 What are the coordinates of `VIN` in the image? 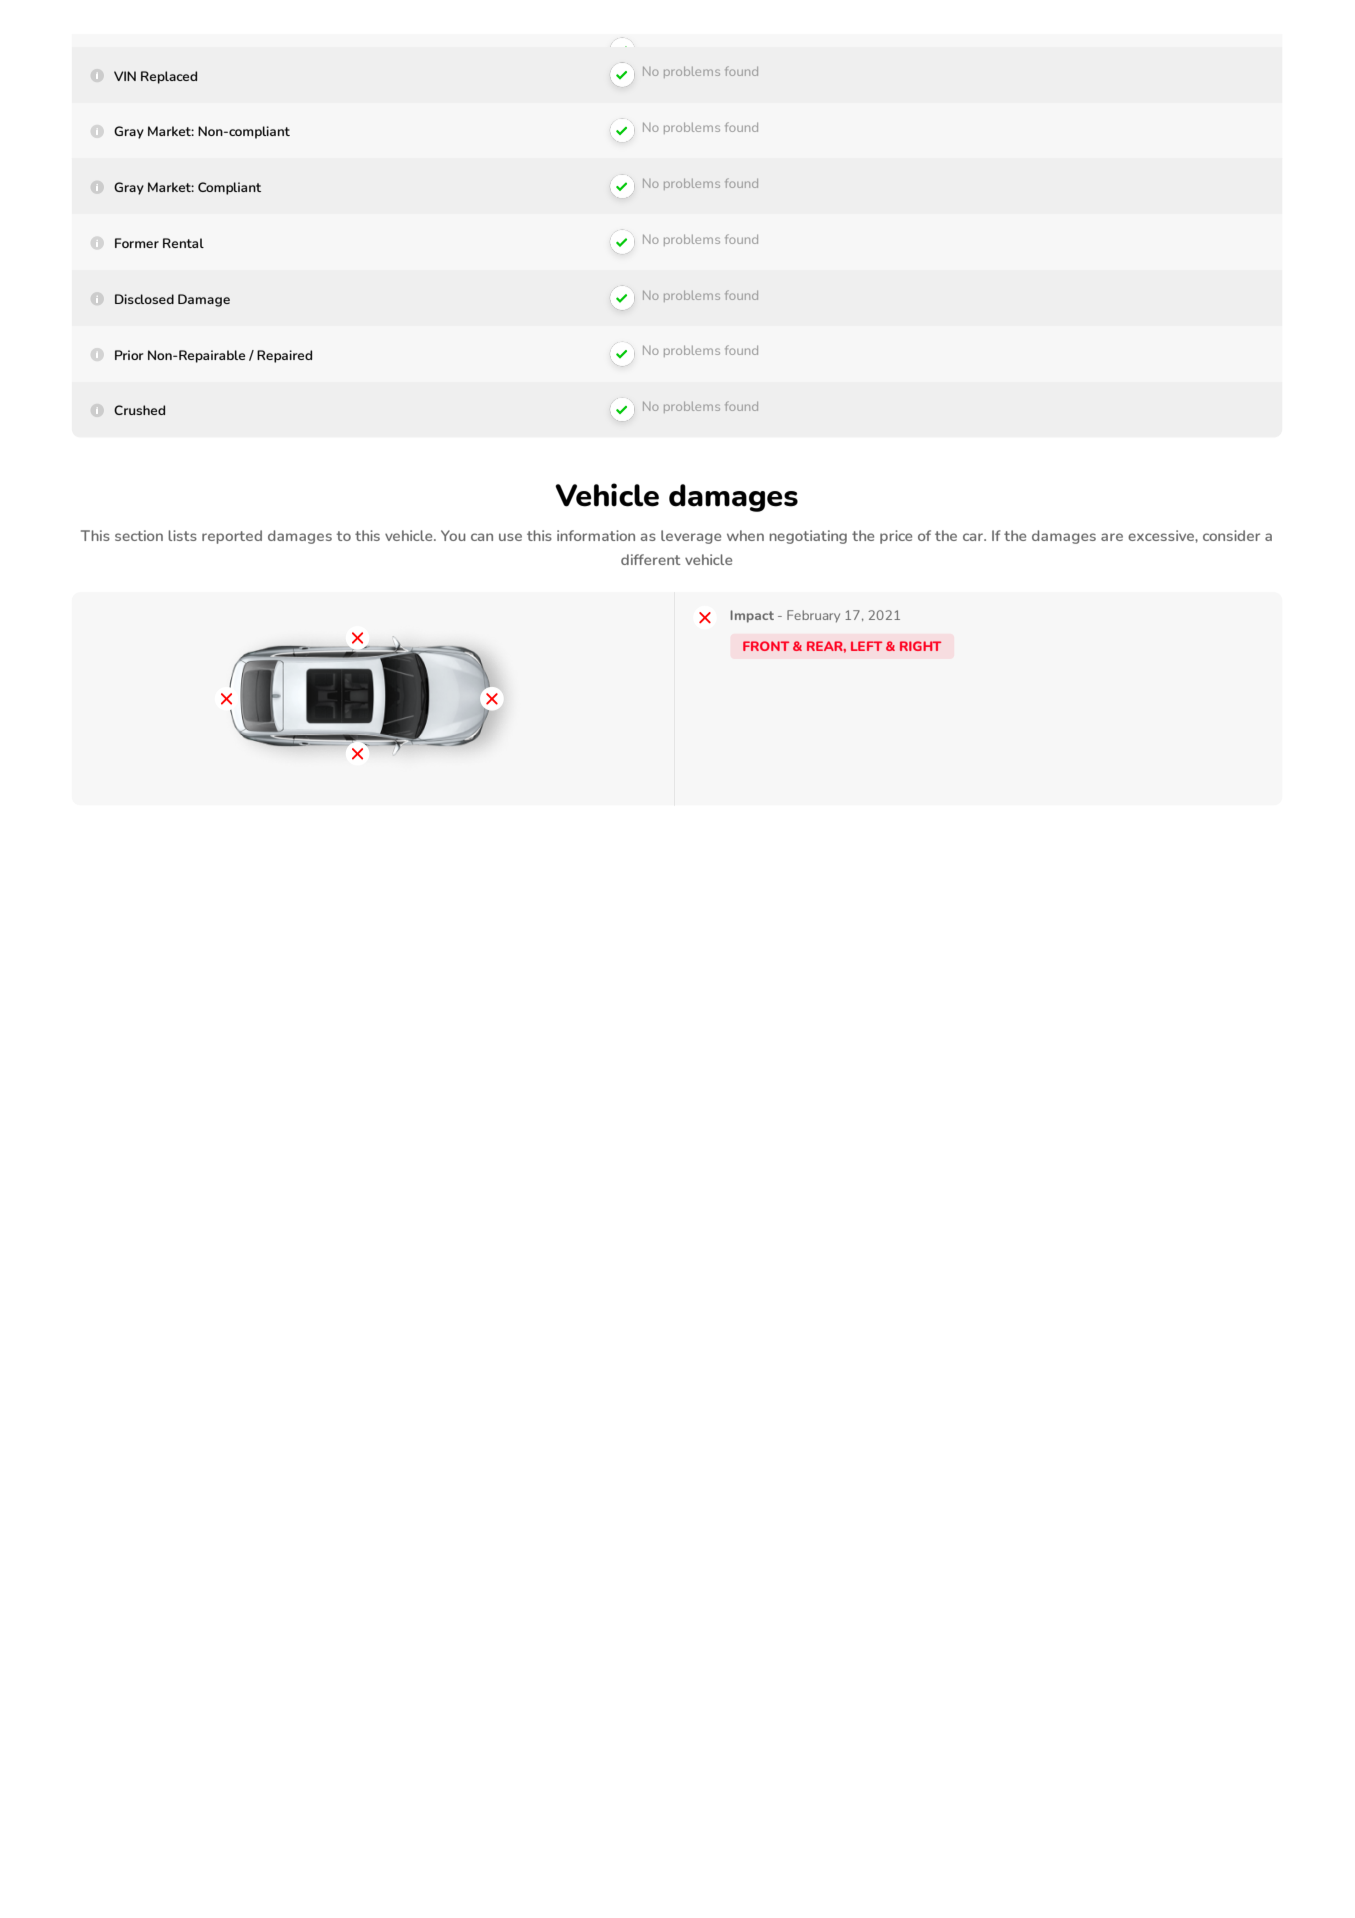 It's located at (125, 76).
